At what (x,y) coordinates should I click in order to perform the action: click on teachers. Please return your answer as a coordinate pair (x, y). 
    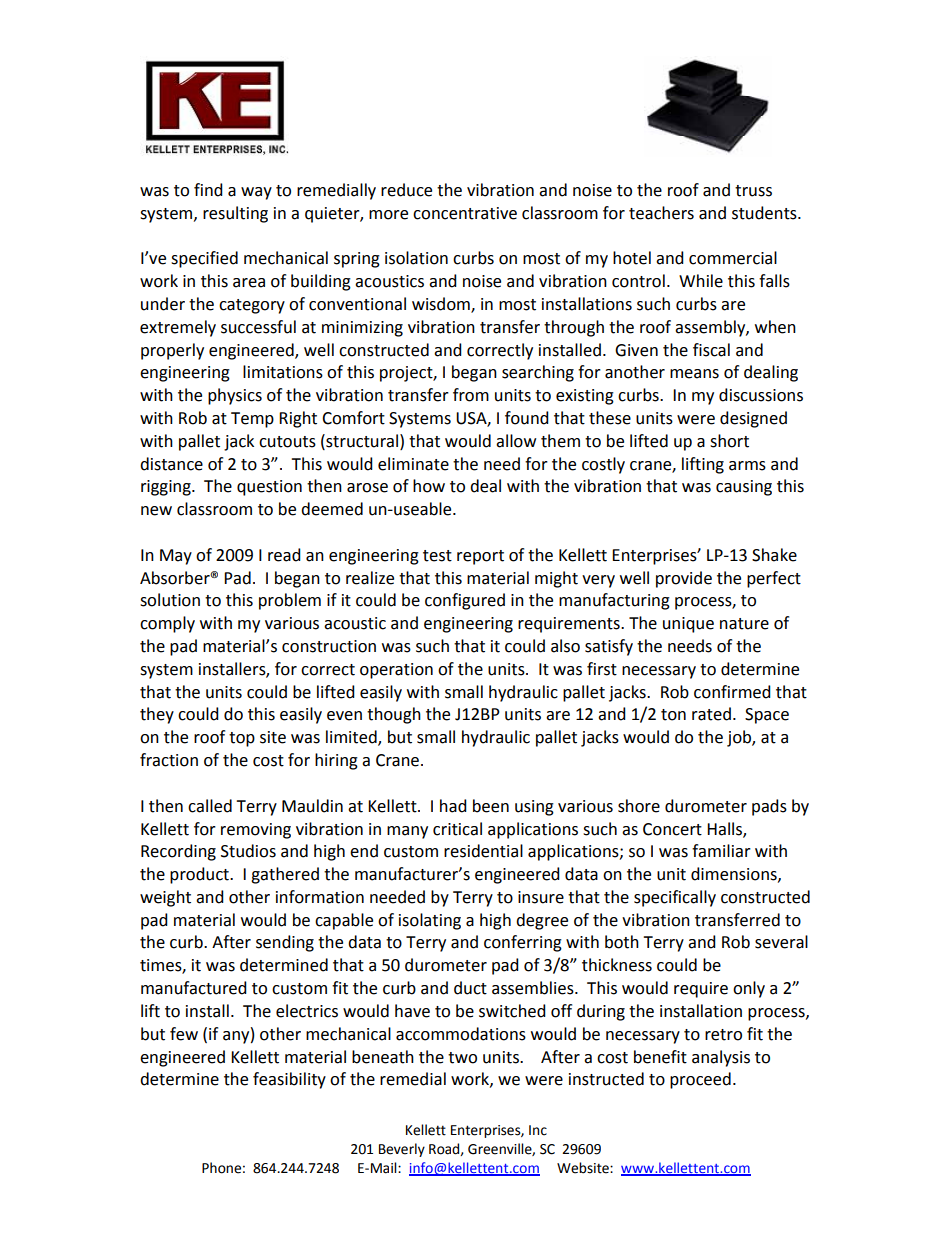
    Looking at the image, I should click on (661, 213).
